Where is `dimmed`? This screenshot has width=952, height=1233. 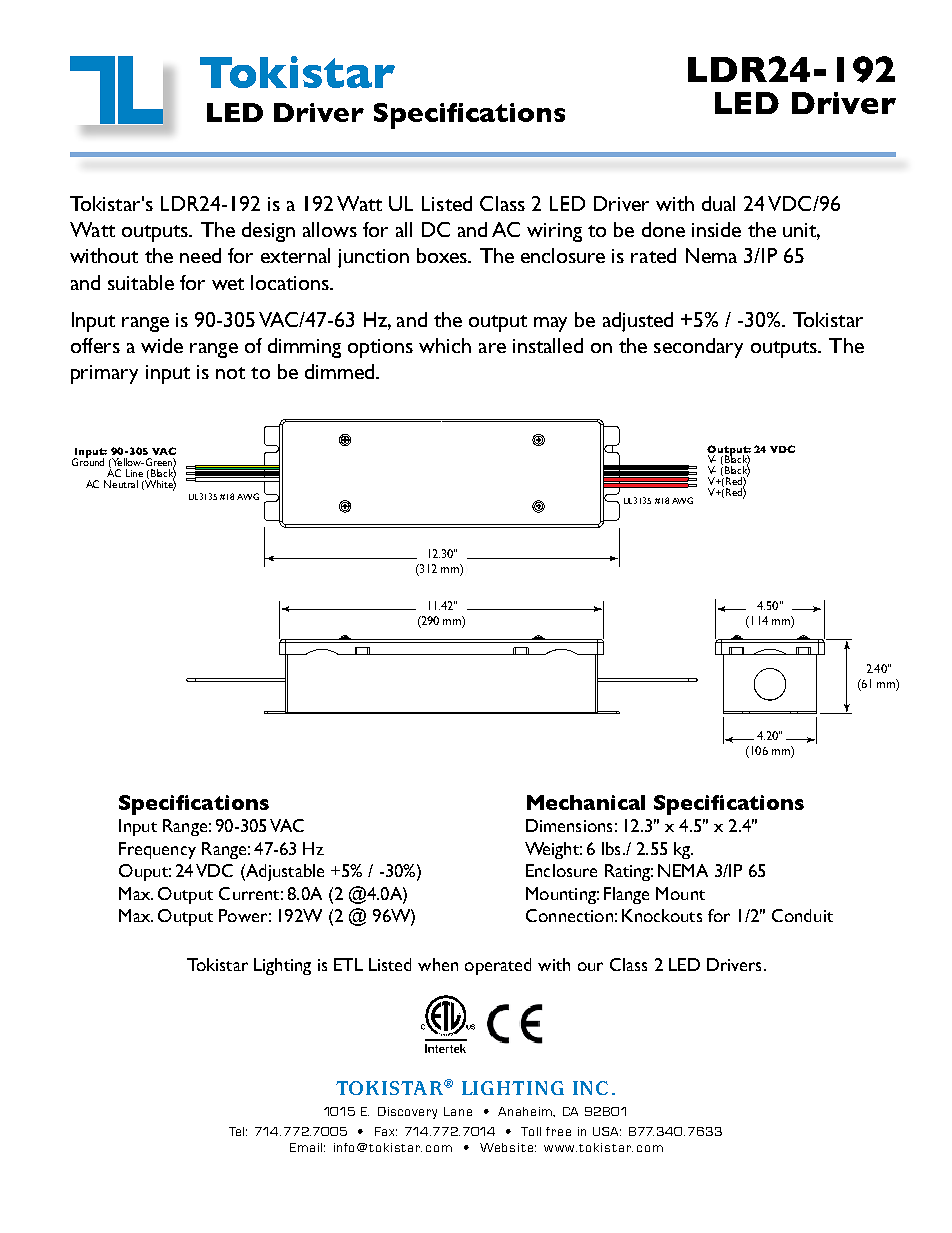 dimmed is located at coordinates (339, 371).
